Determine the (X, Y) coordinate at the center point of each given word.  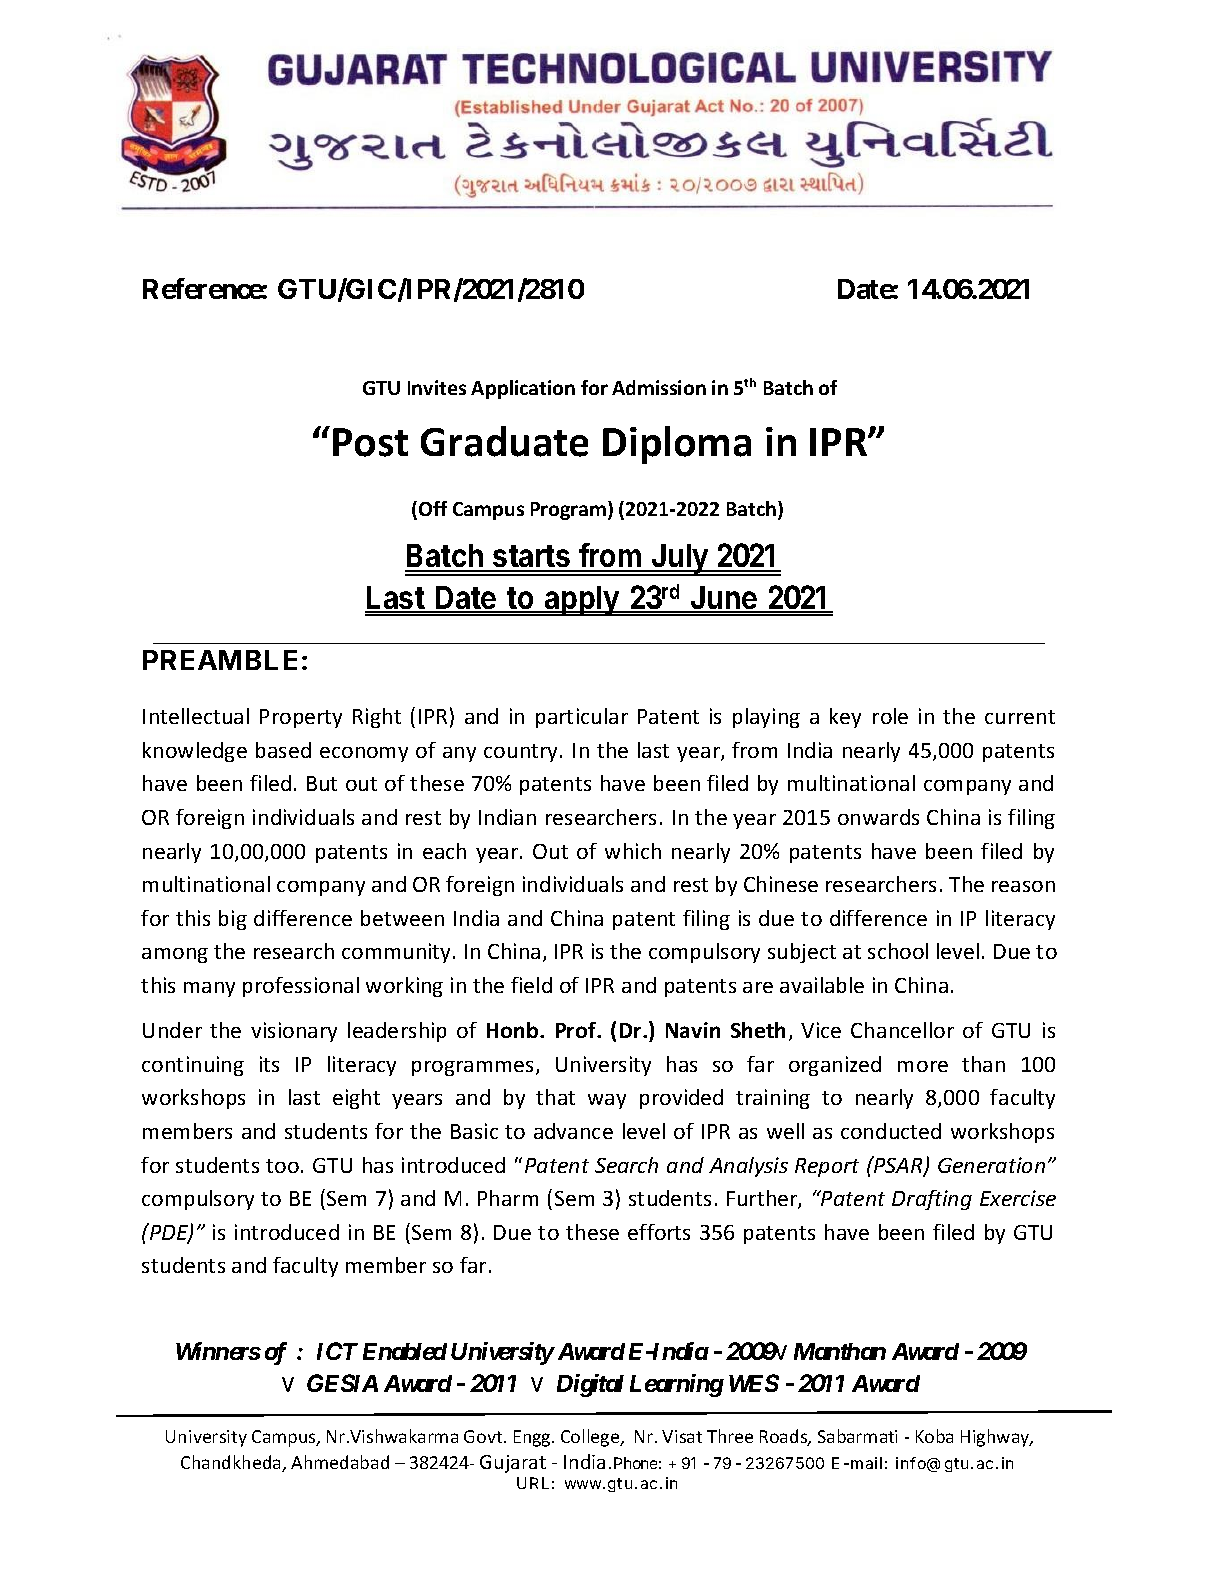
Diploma (677, 445)
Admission (659, 387)
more (923, 1066)
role (890, 716)
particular (582, 718)
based (283, 750)
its (269, 1064)
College (591, 1438)
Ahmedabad (340, 1462)
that (555, 1097)
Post (370, 442)
